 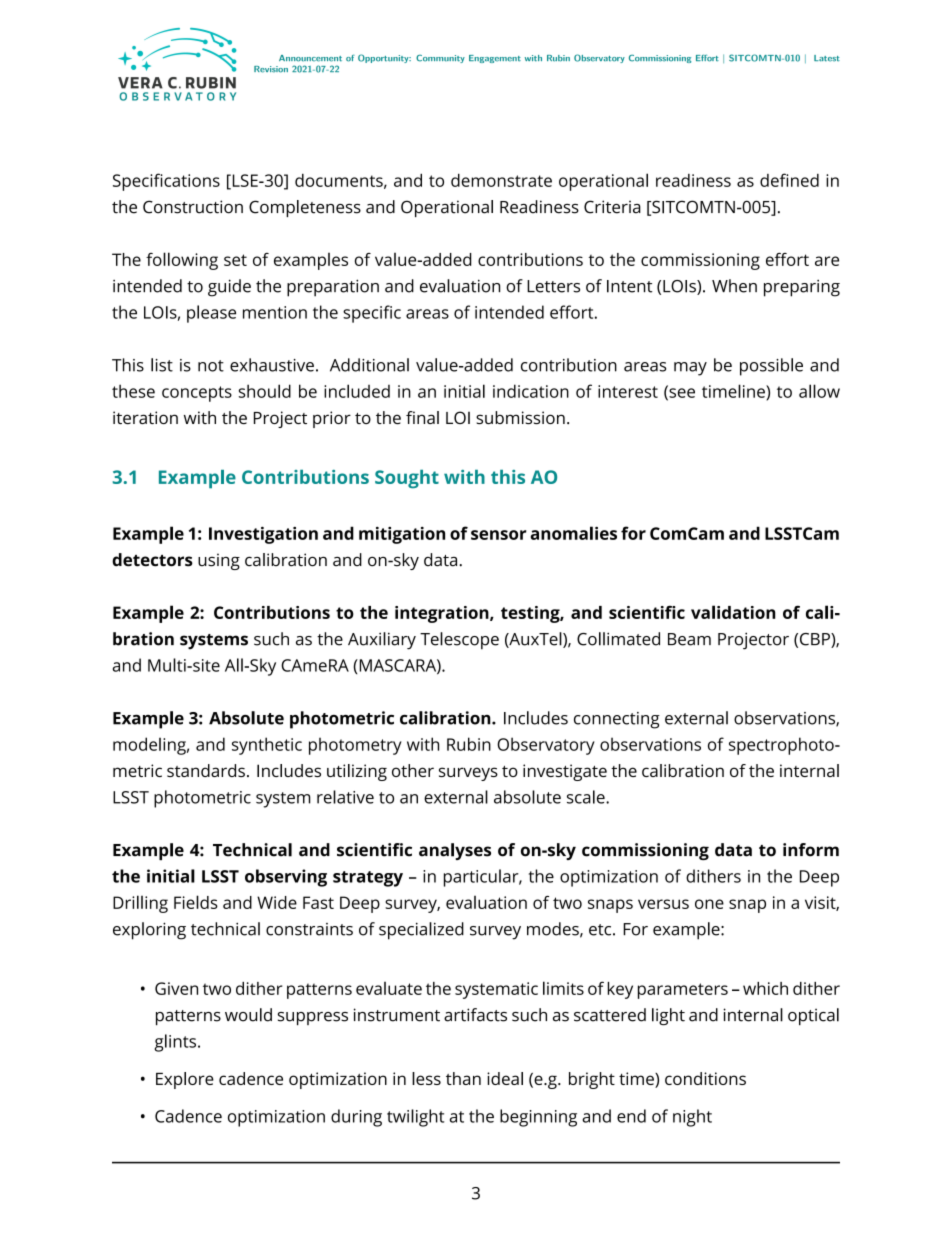 I want to click on Engagement, so click(x=495, y=59).
